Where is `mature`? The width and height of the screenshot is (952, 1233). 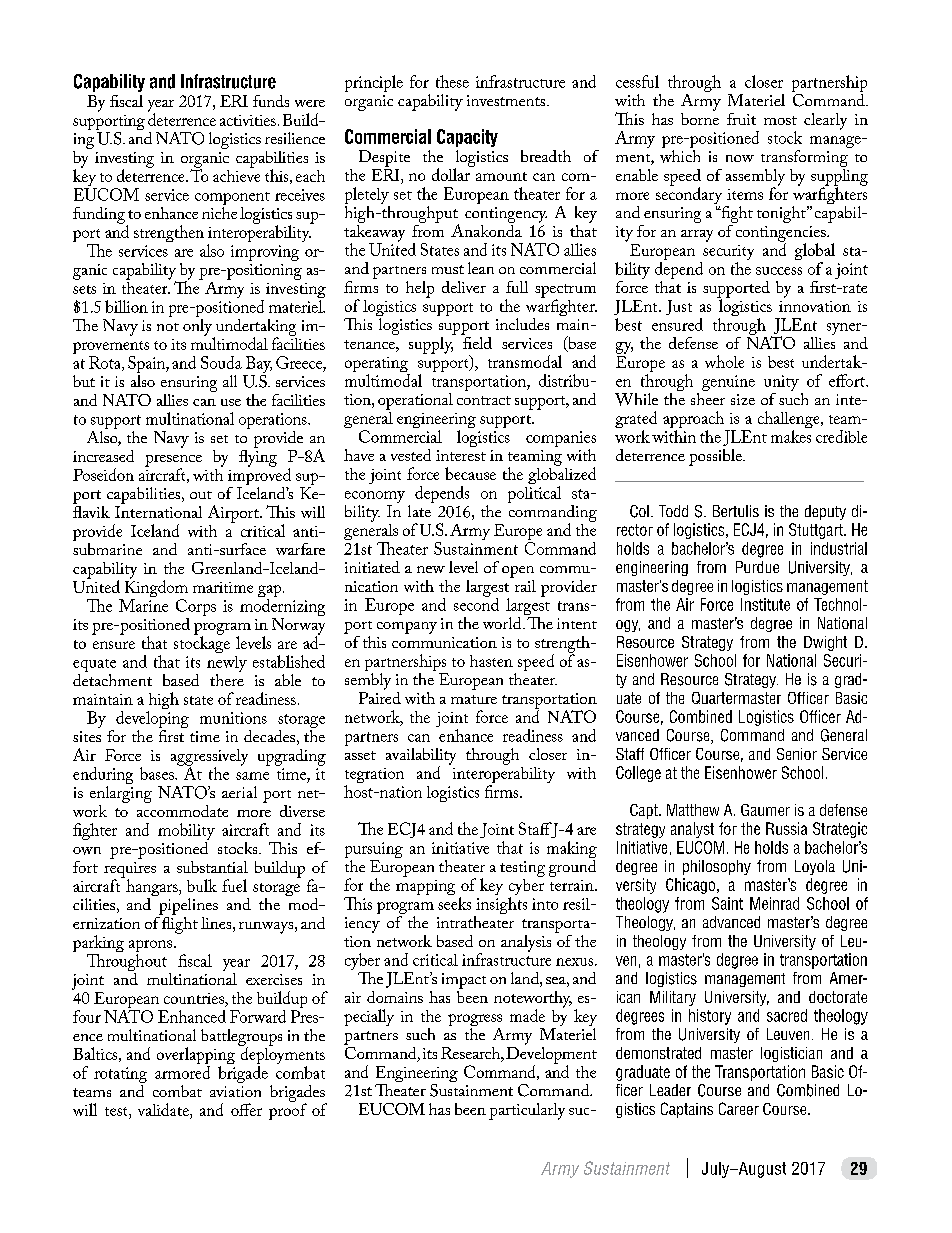 mature is located at coordinates (474, 699).
